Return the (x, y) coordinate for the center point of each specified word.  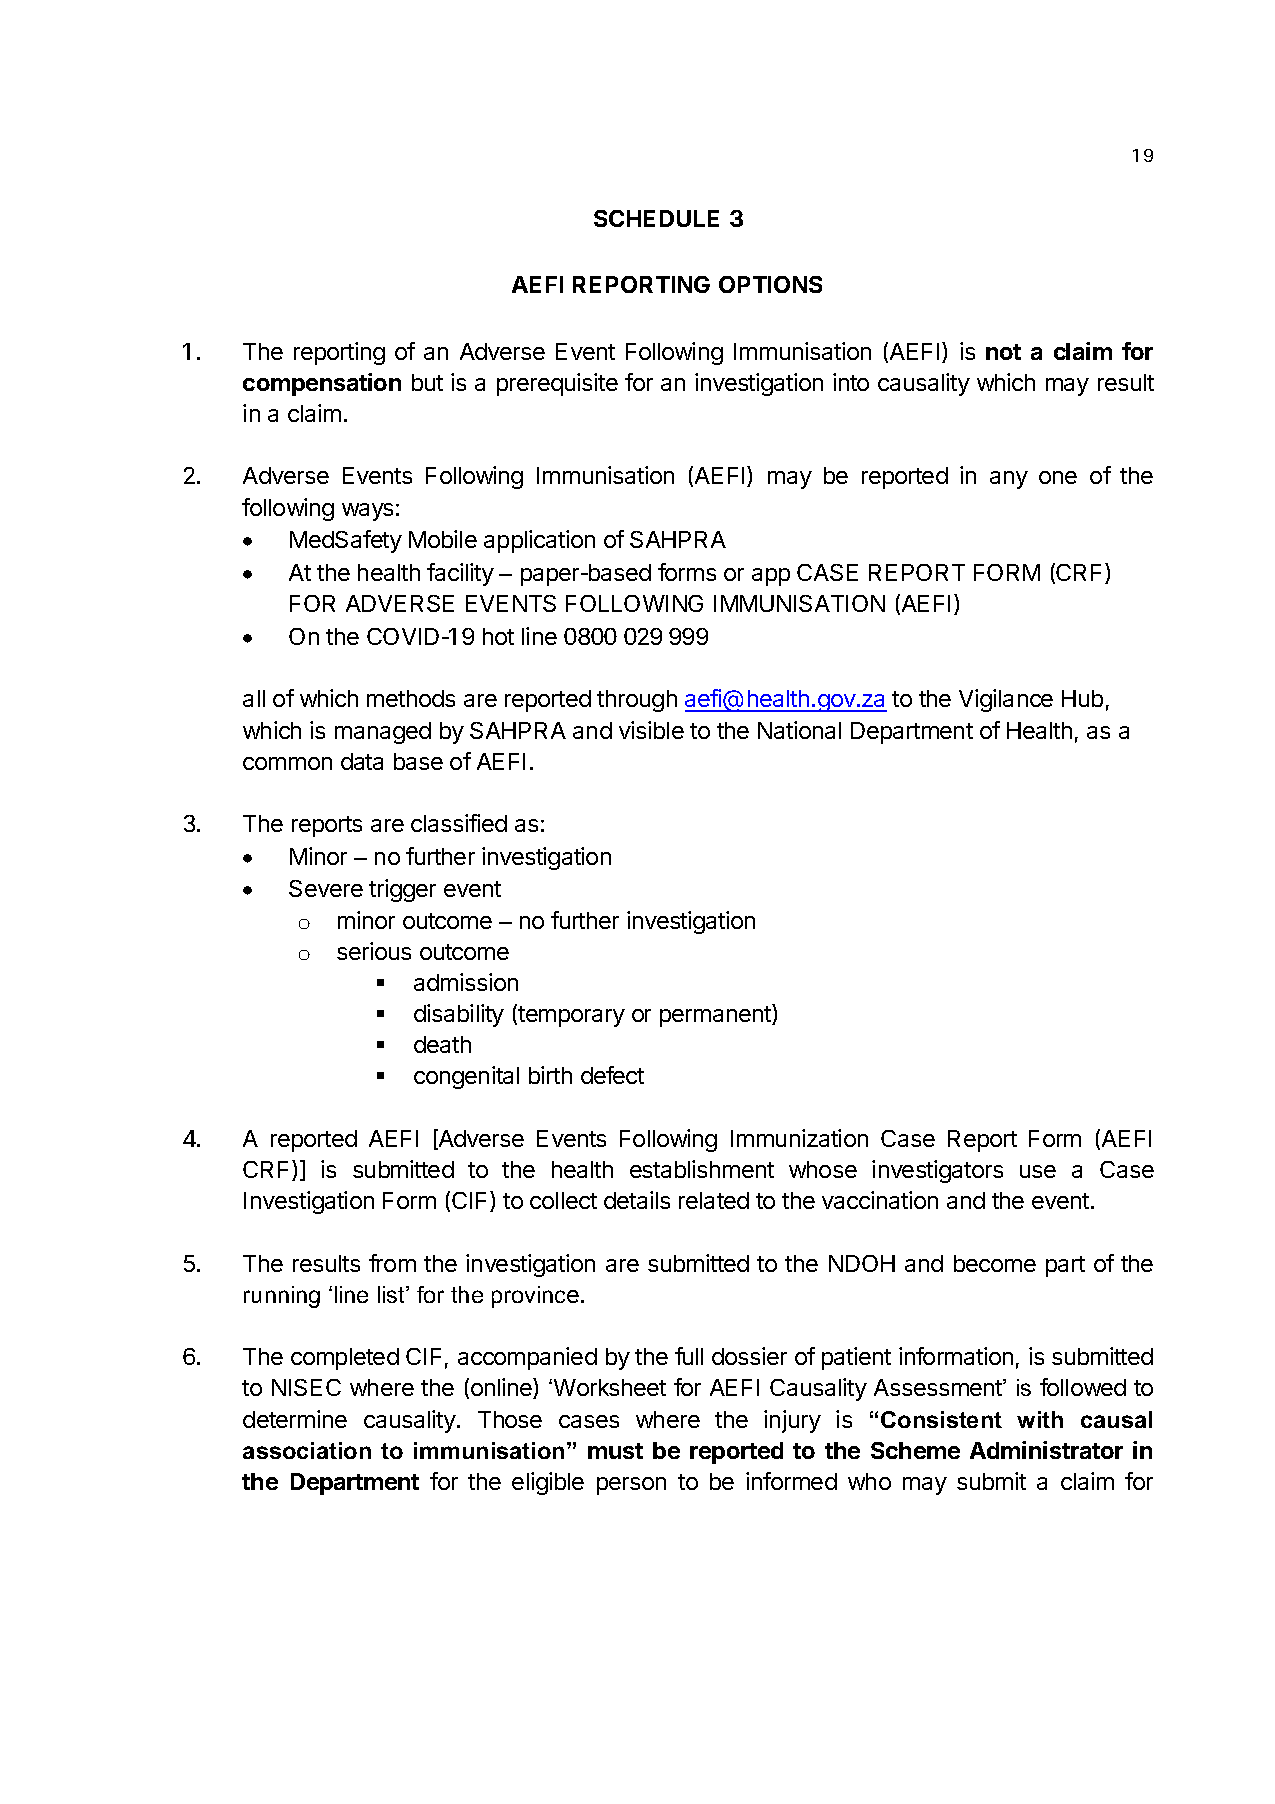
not (1003, 352)
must (615, 1451)
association (307, 1450)
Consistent (941, 1419)
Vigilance (1006, 700)
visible (651, 730)
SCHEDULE (656, 218)
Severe (326, 888)
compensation (322, 384)
